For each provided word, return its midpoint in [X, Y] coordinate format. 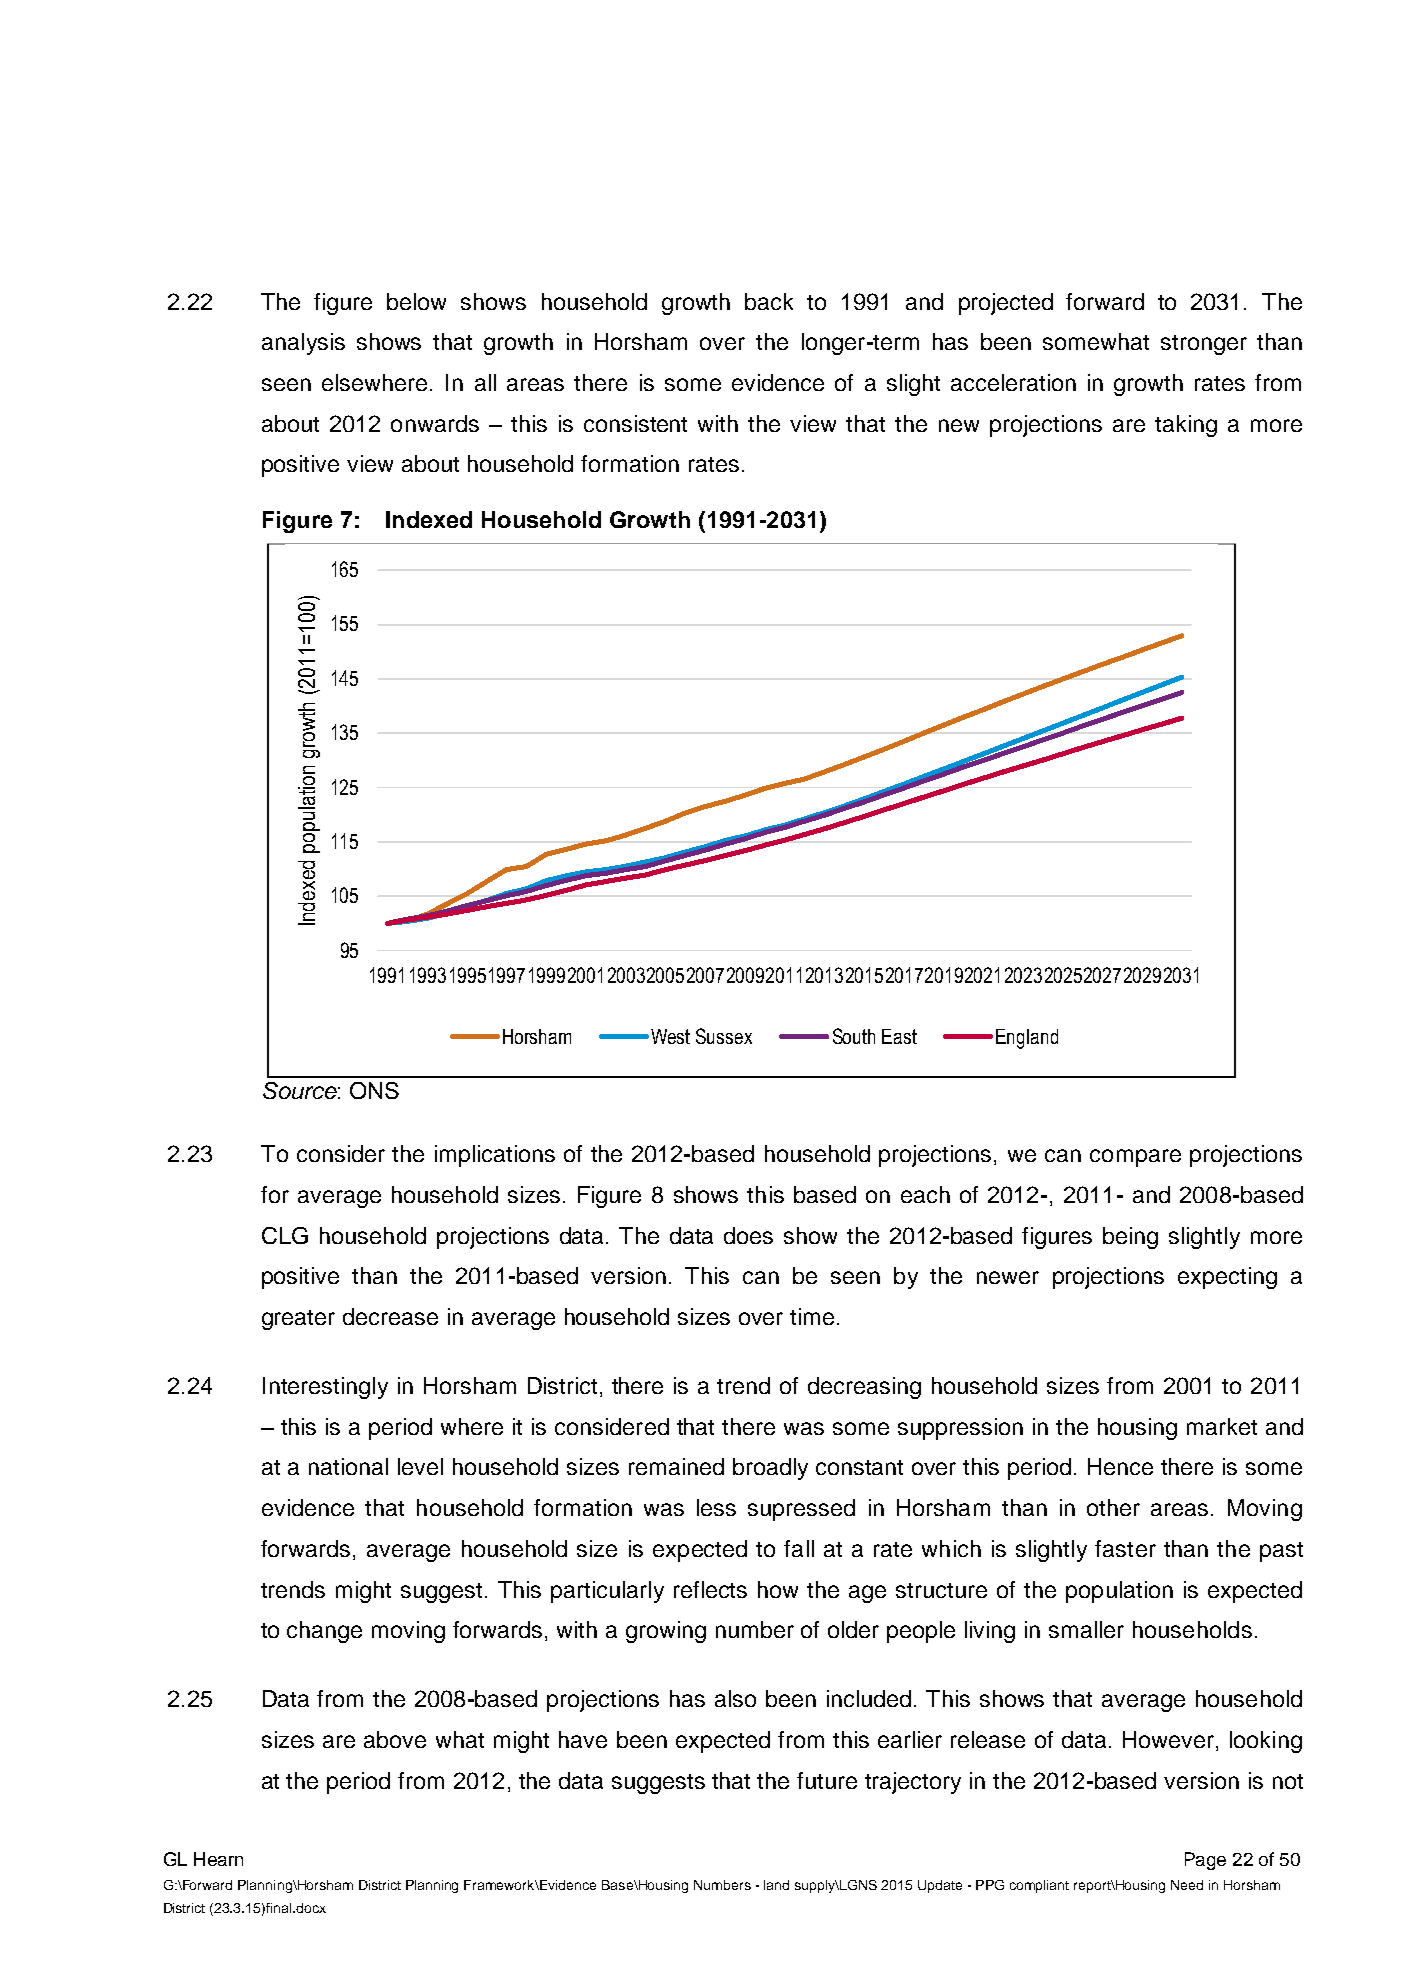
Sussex [724, 1036]
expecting [1227, 1278]
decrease [390, 1316]
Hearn [218, 1859]
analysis [303, 344]
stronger [1204, 345]
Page [1205, 1861]
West [670, 1036]
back [769, 301]
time [812, 1316]
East [899, 1036]
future [827, 1780]
